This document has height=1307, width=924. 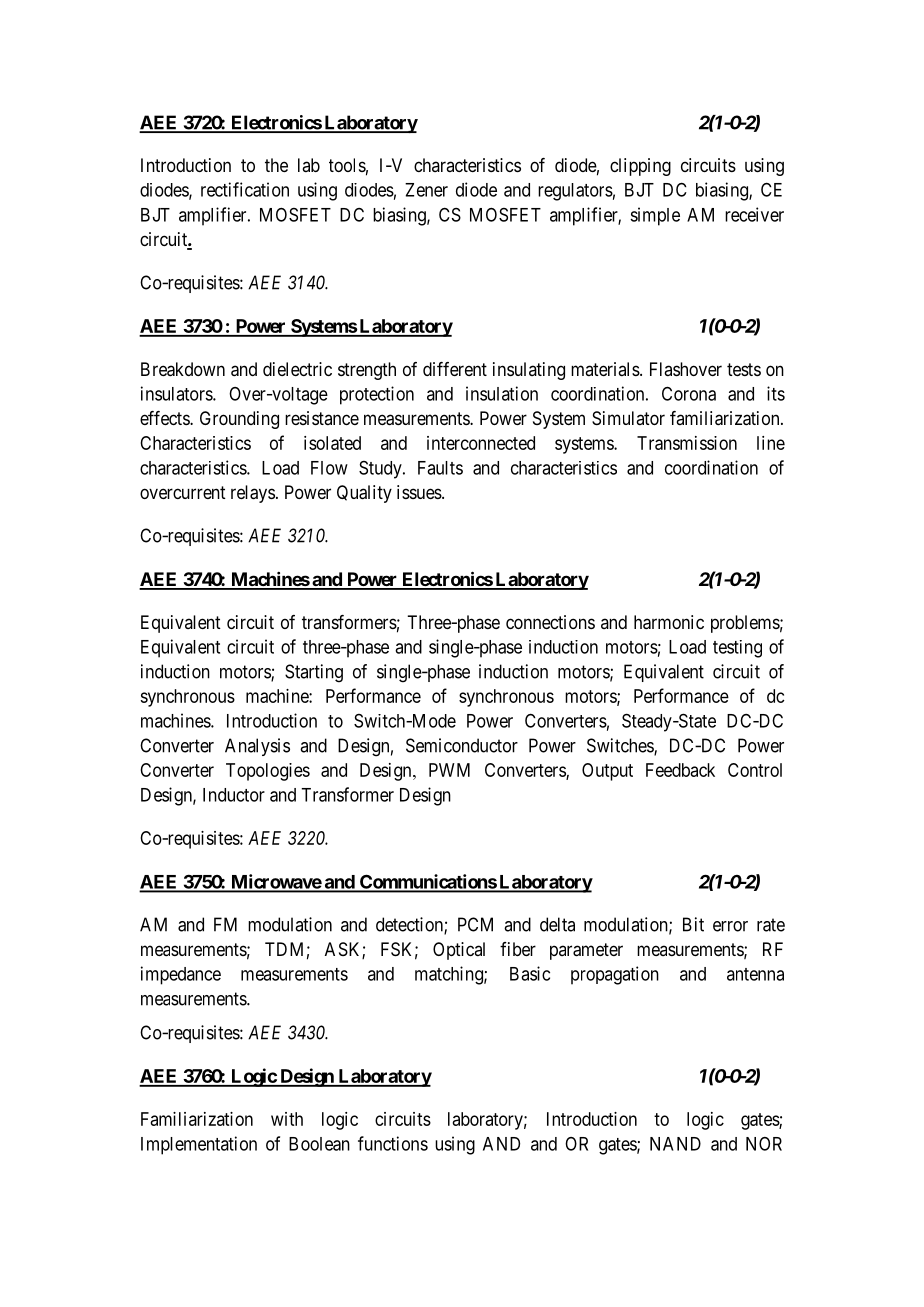 What do you see at coordinates (449, 770) in the document?
I see `PWM` at bounding box center [449, 770].
